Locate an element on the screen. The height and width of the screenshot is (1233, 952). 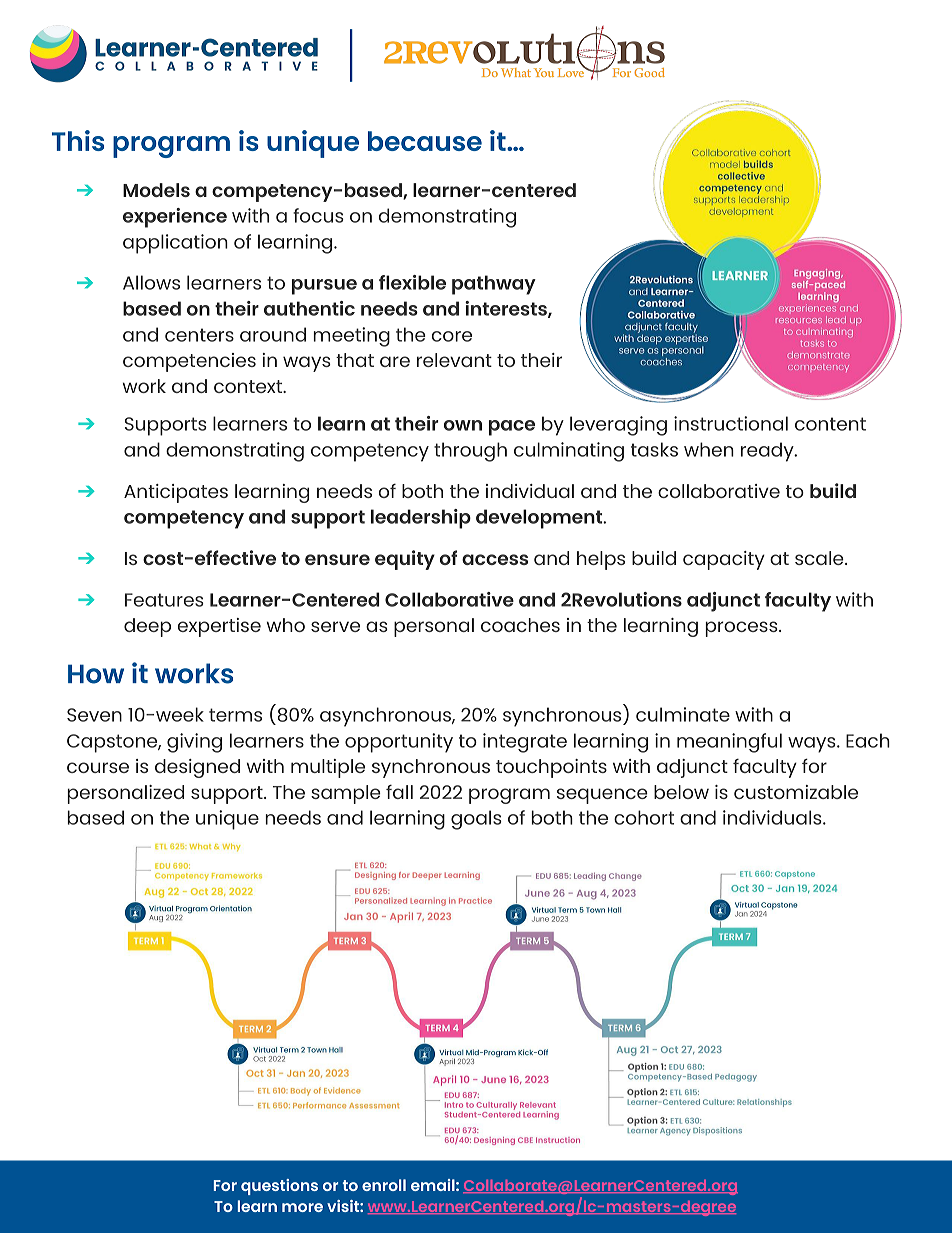
customizable is located at coordinates (796, 792).
